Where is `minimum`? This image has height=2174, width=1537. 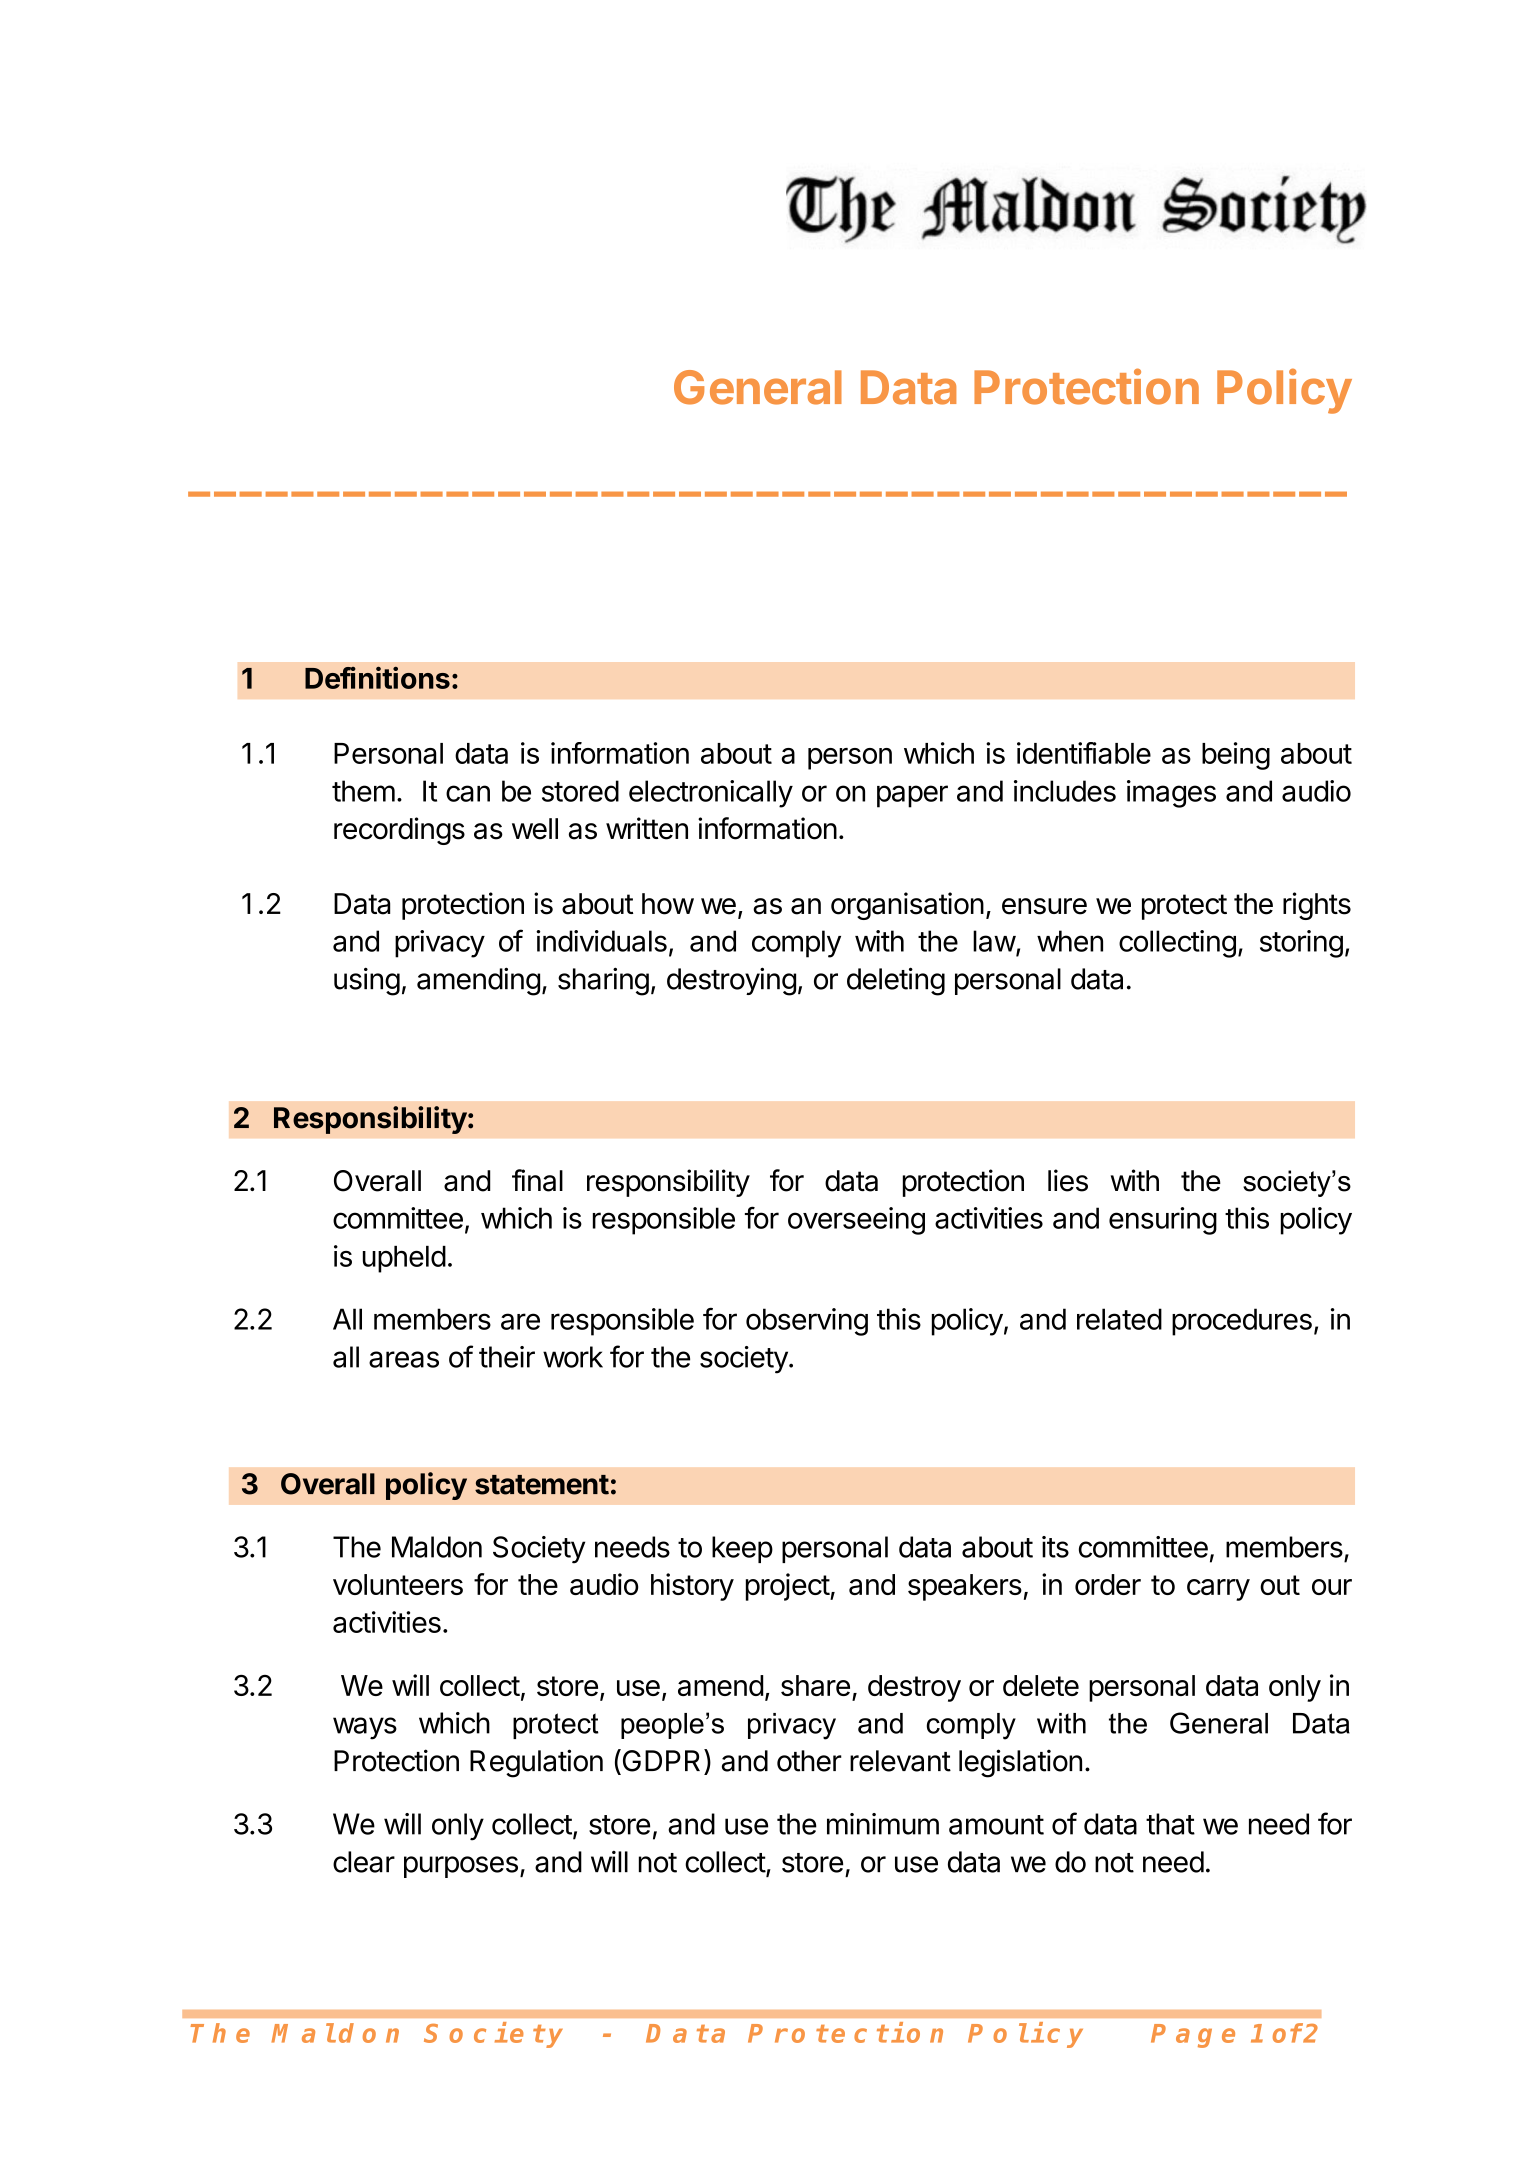 minimum is located at coordinates (883, 1824).
